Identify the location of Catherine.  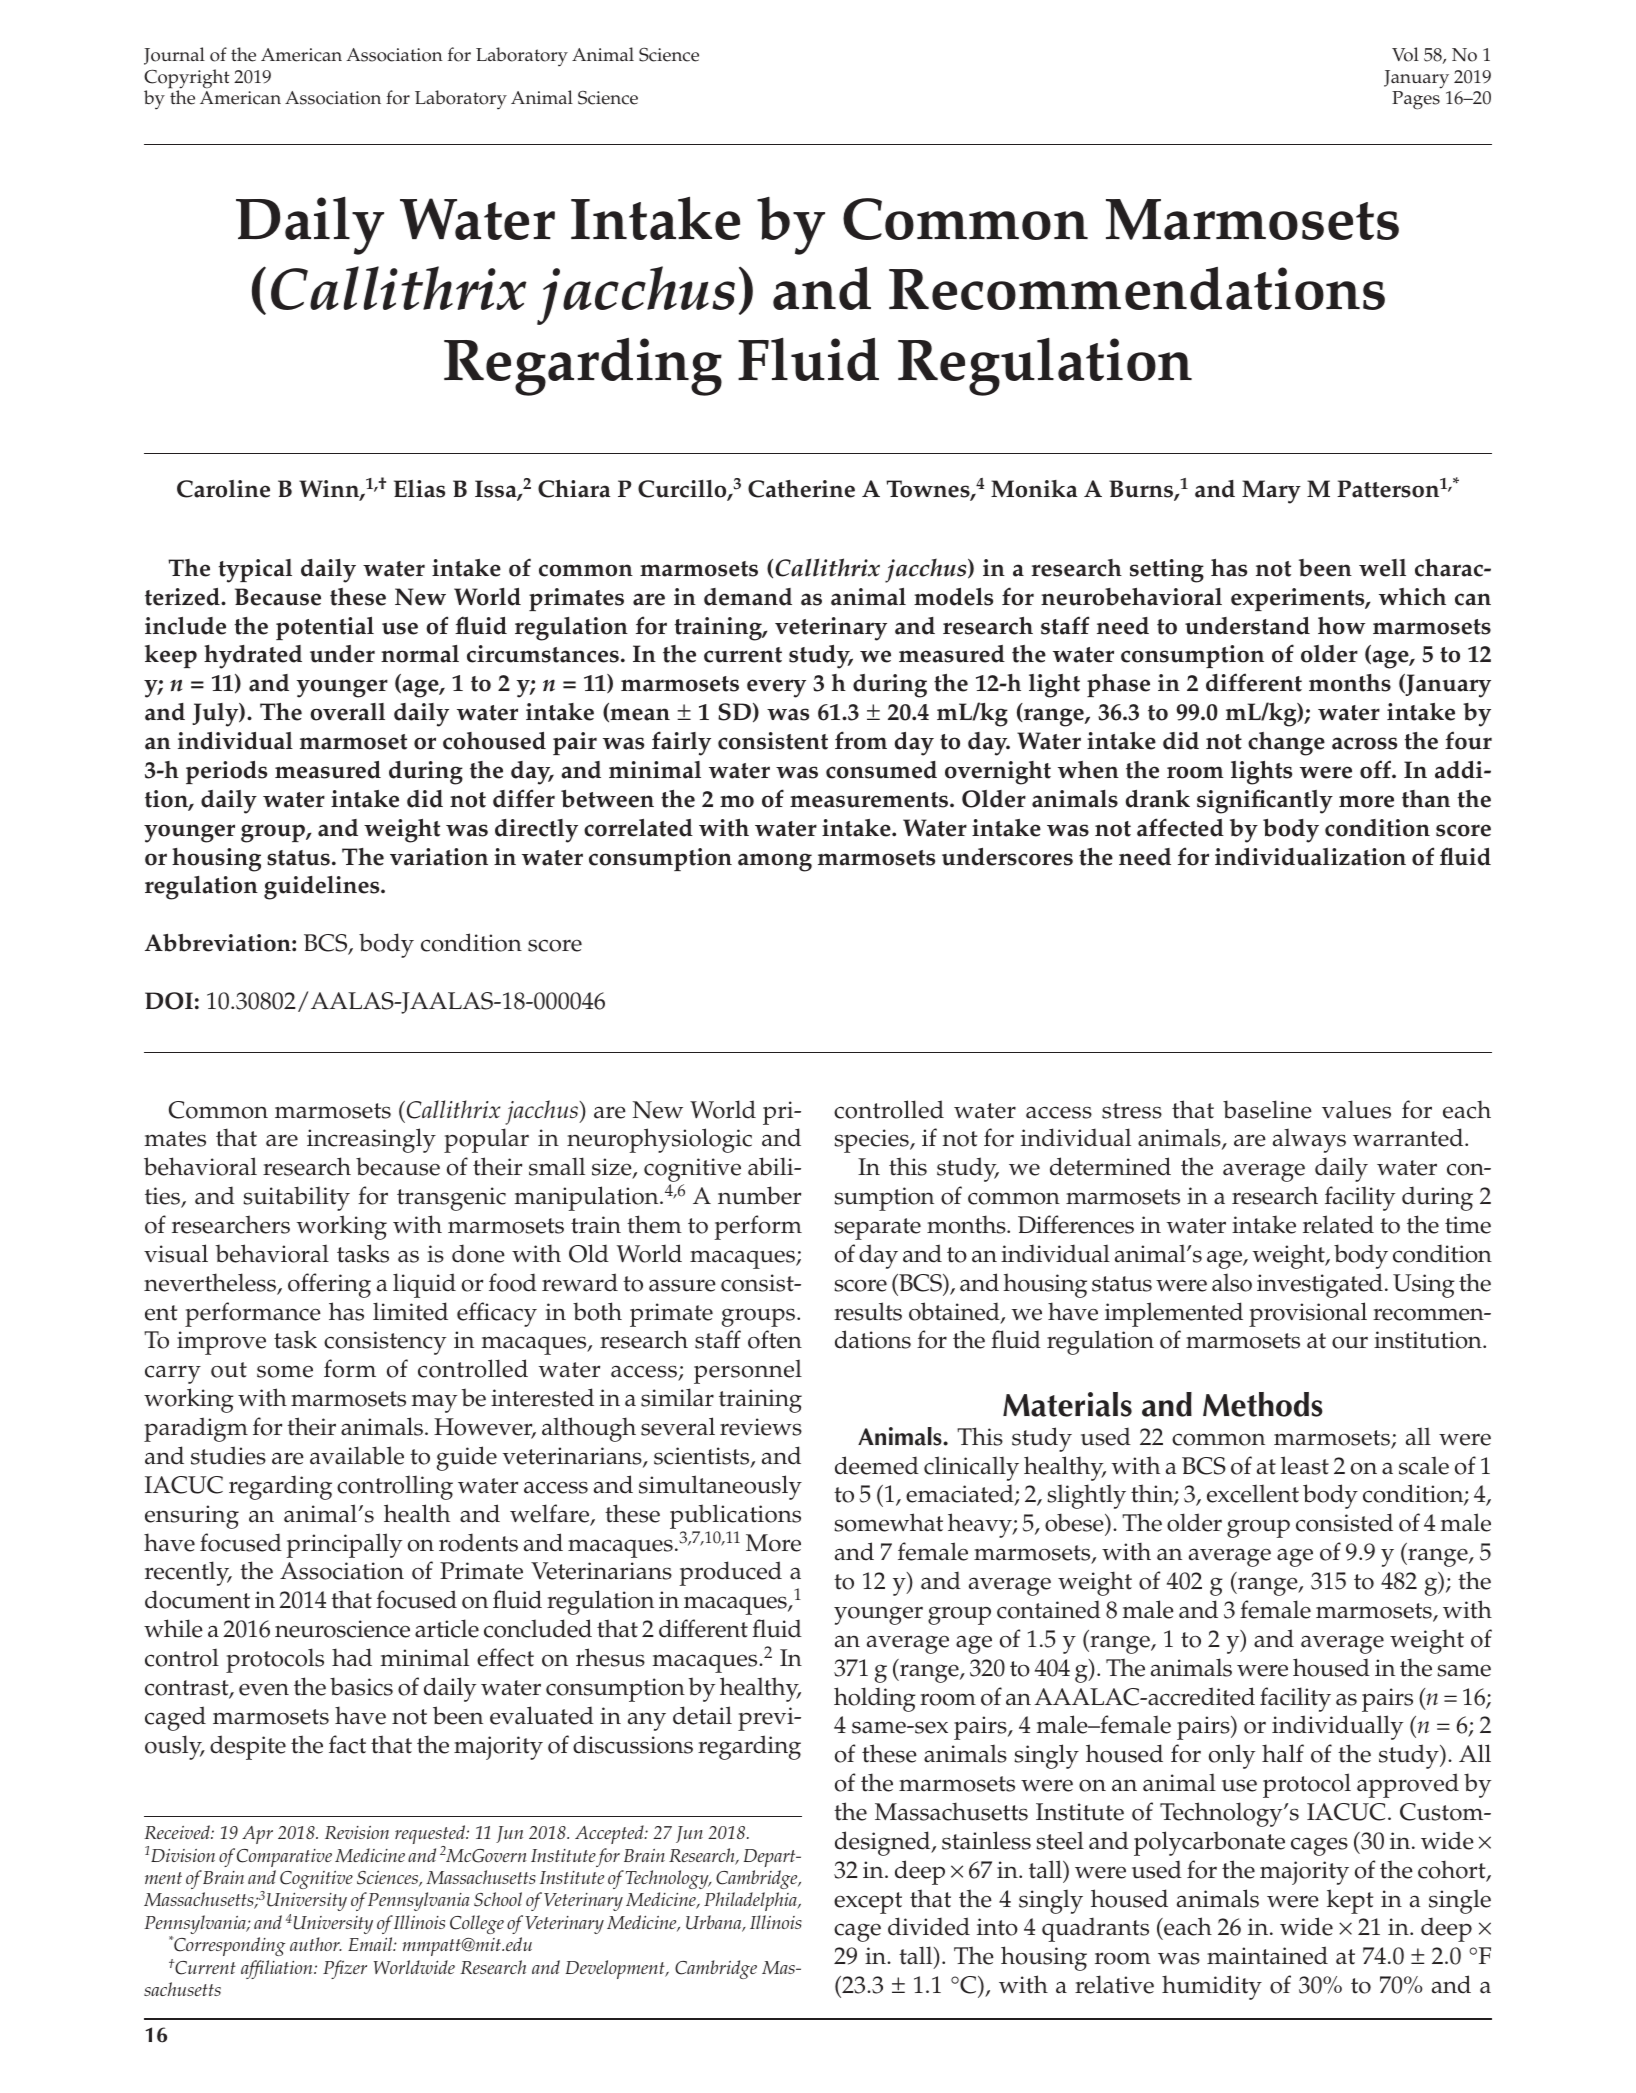
(801, 489).
